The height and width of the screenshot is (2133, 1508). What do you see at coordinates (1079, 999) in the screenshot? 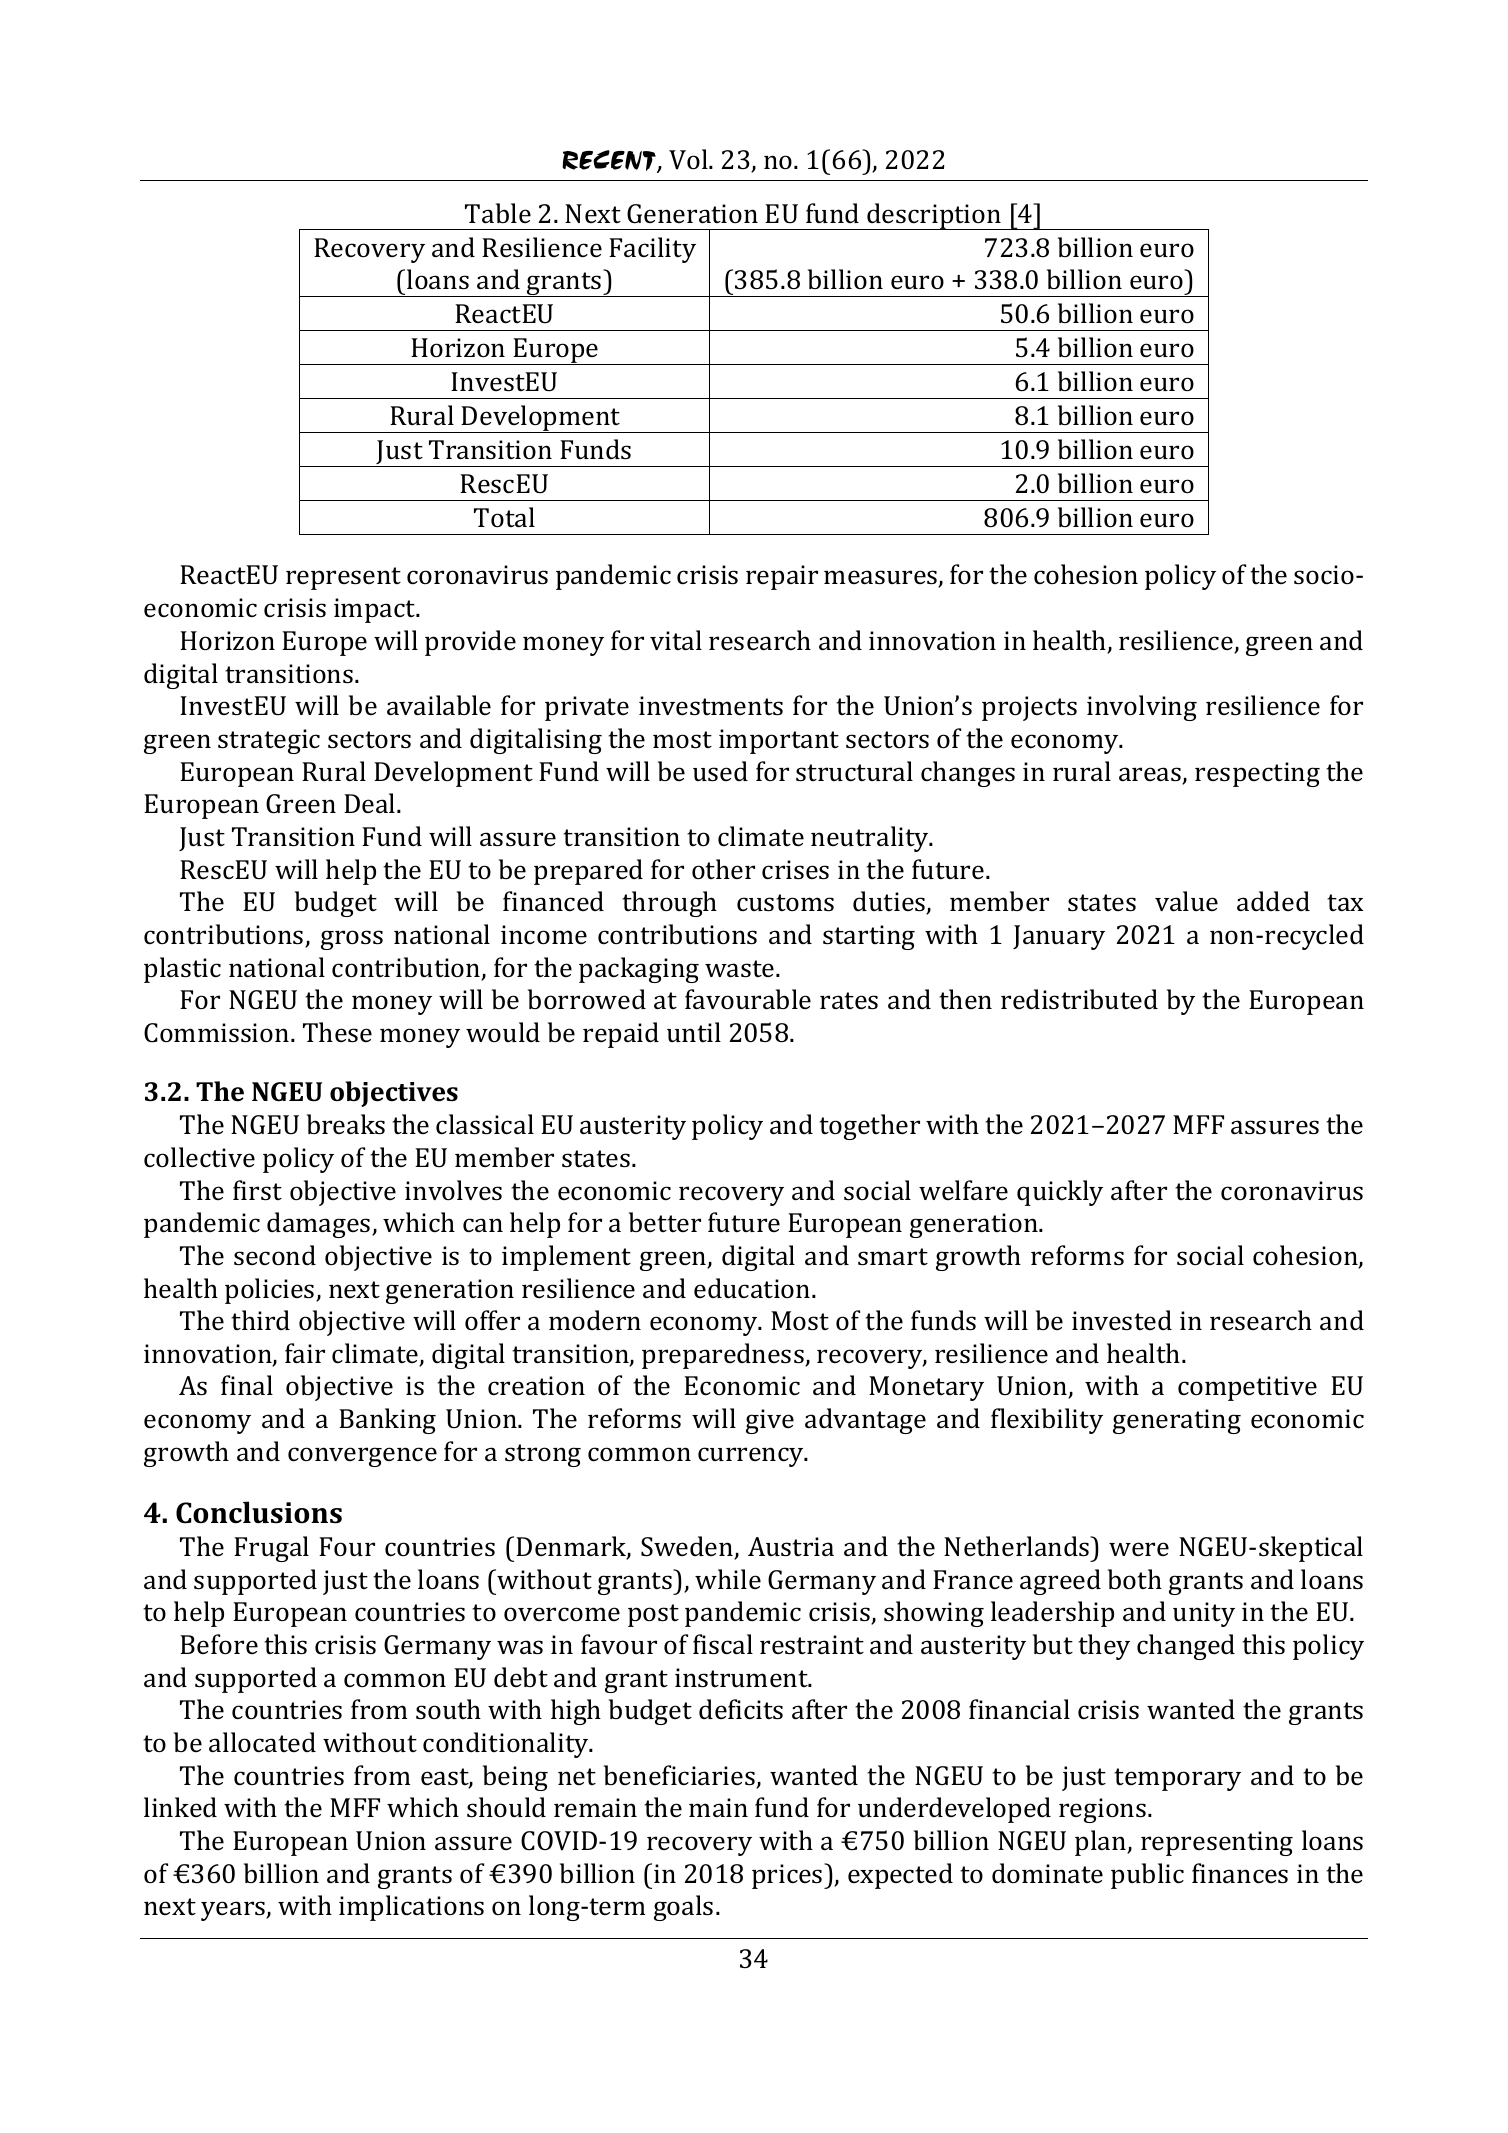
I see `redistributed` at bounding box center [1079, 999].
